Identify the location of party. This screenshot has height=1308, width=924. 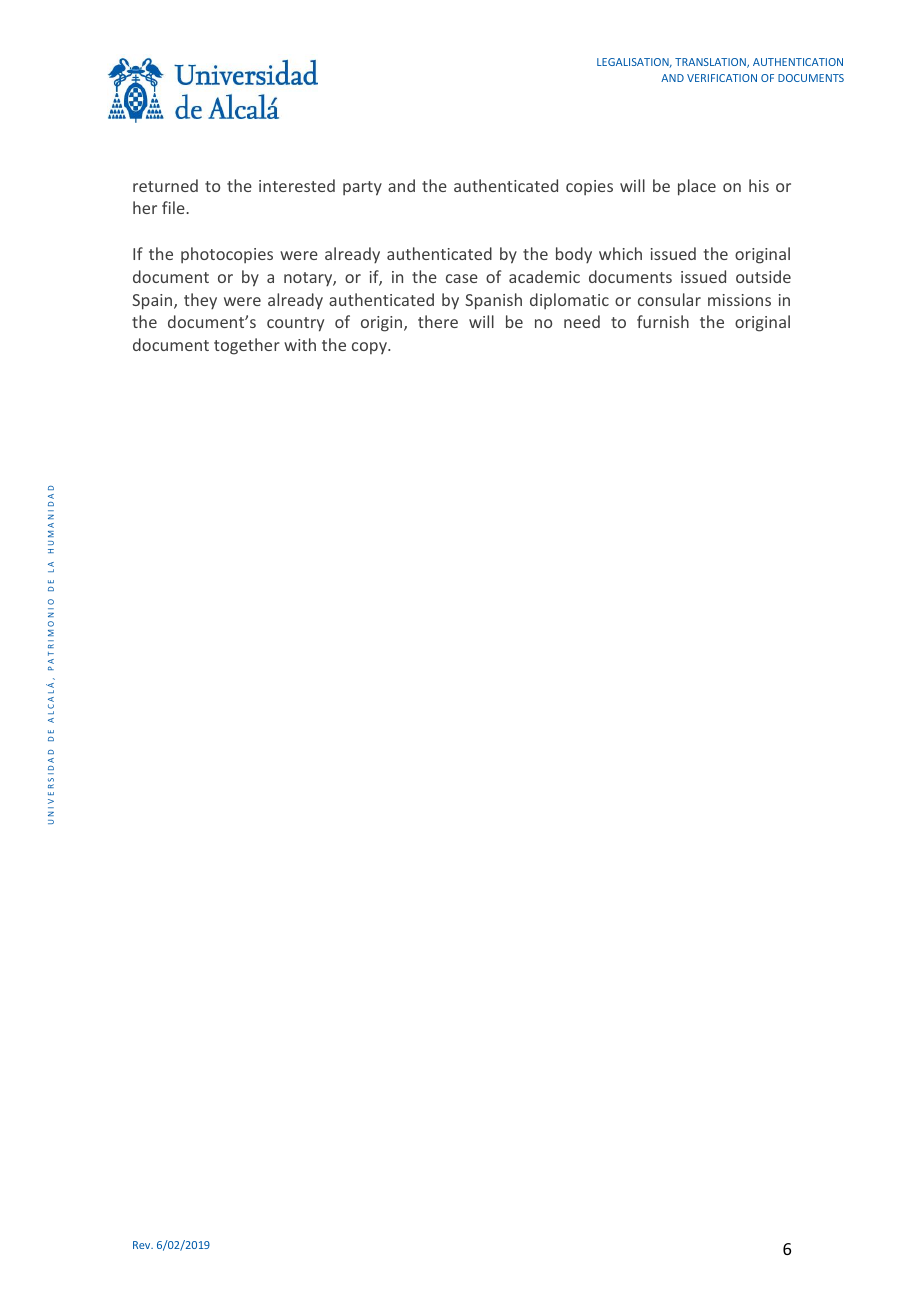
(362, 188).
